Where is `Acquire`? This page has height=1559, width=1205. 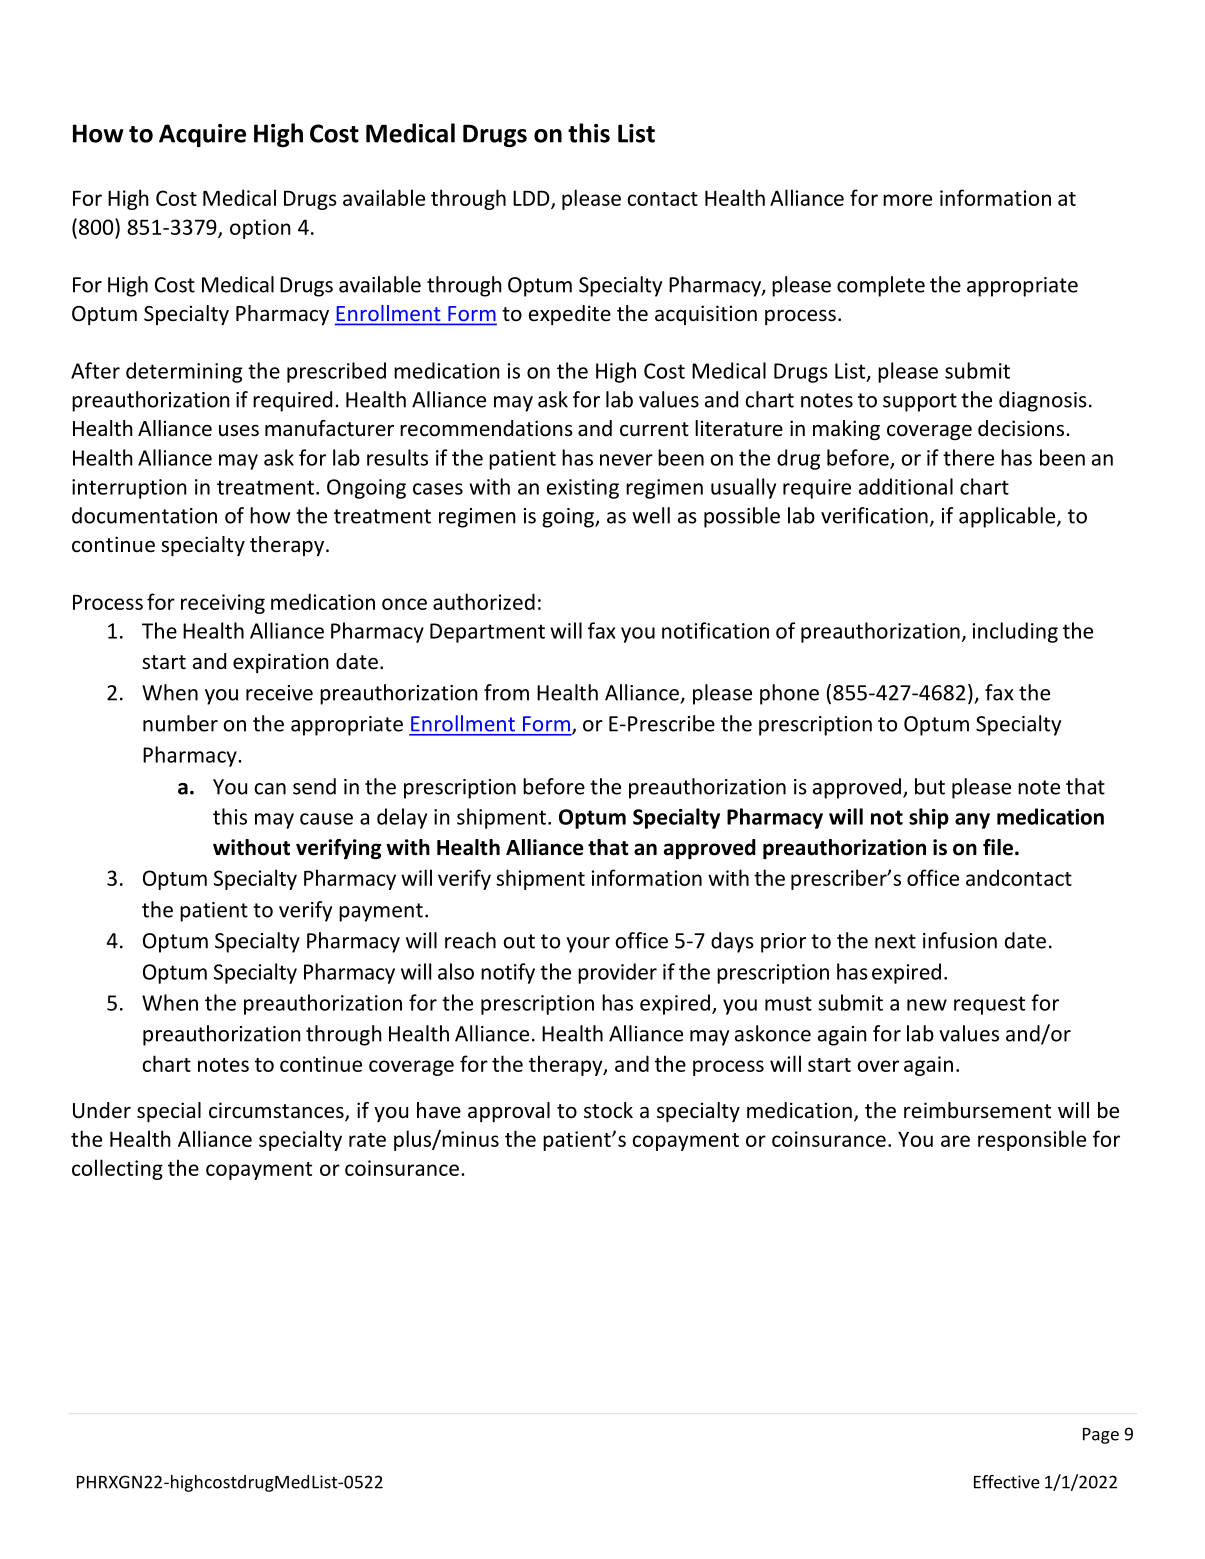
Acquire is located at coordinates (202, 135).
